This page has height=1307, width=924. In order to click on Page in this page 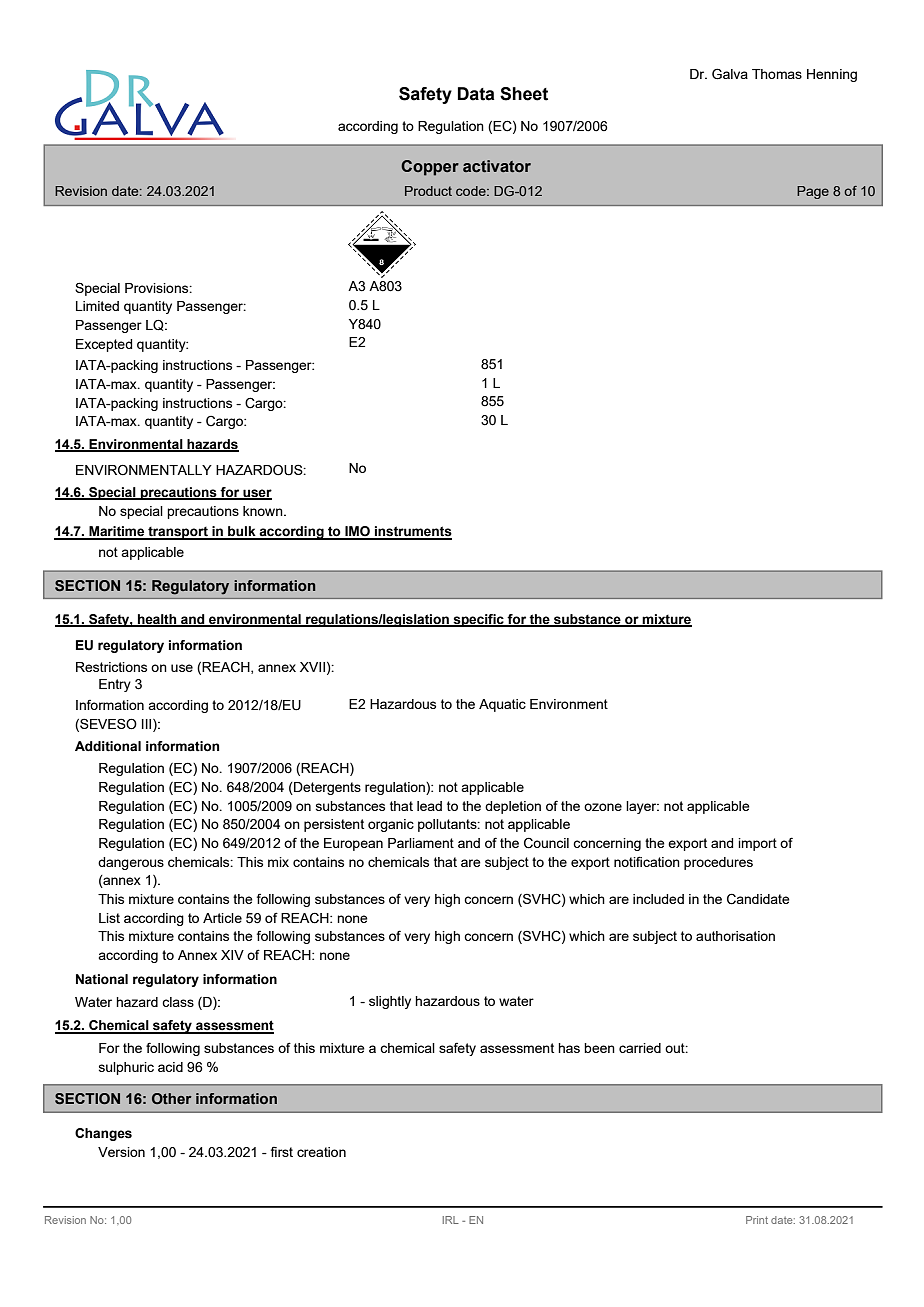, I will do `click(813, 192)`.
